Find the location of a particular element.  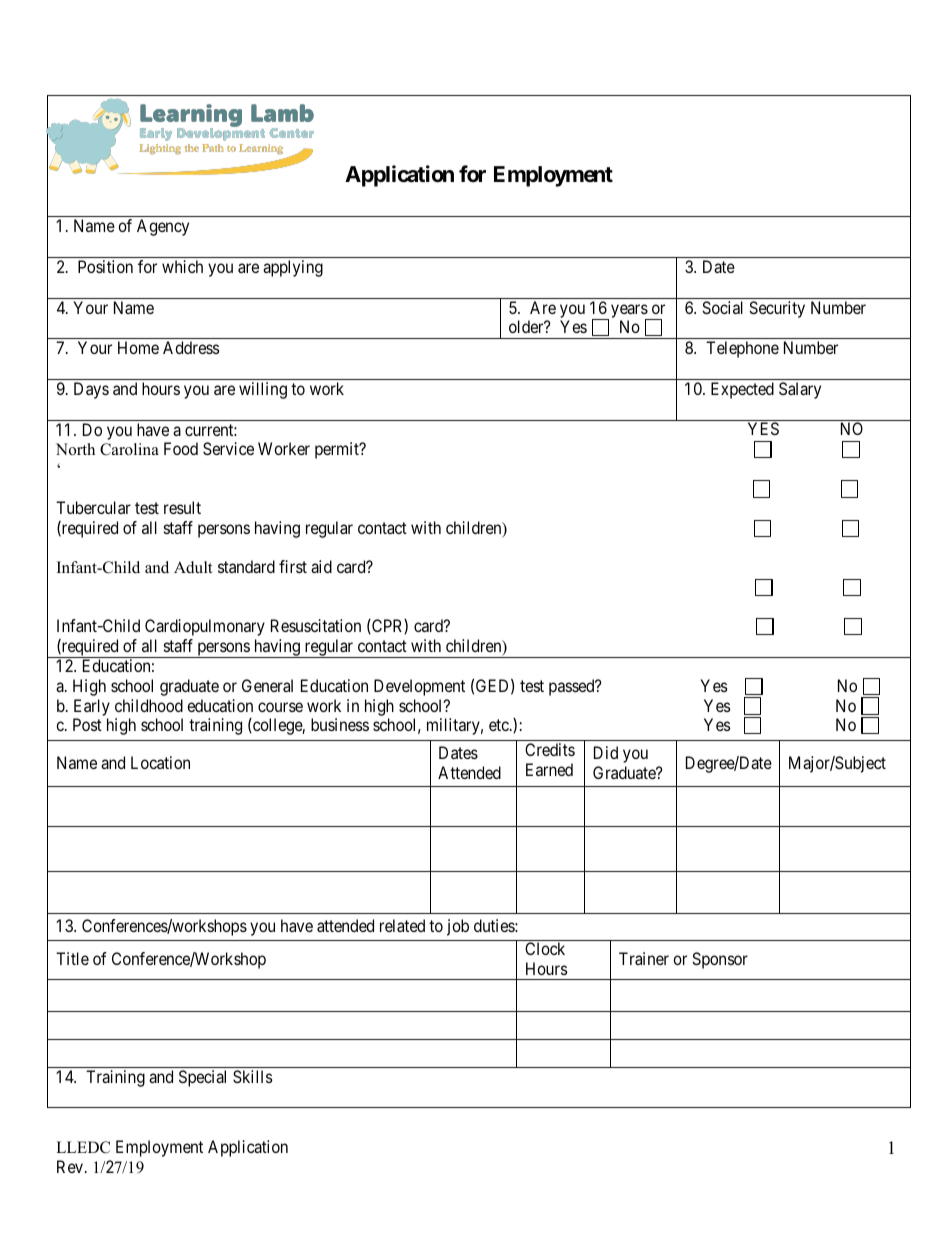

Location is located at coordinates (160, 762).
